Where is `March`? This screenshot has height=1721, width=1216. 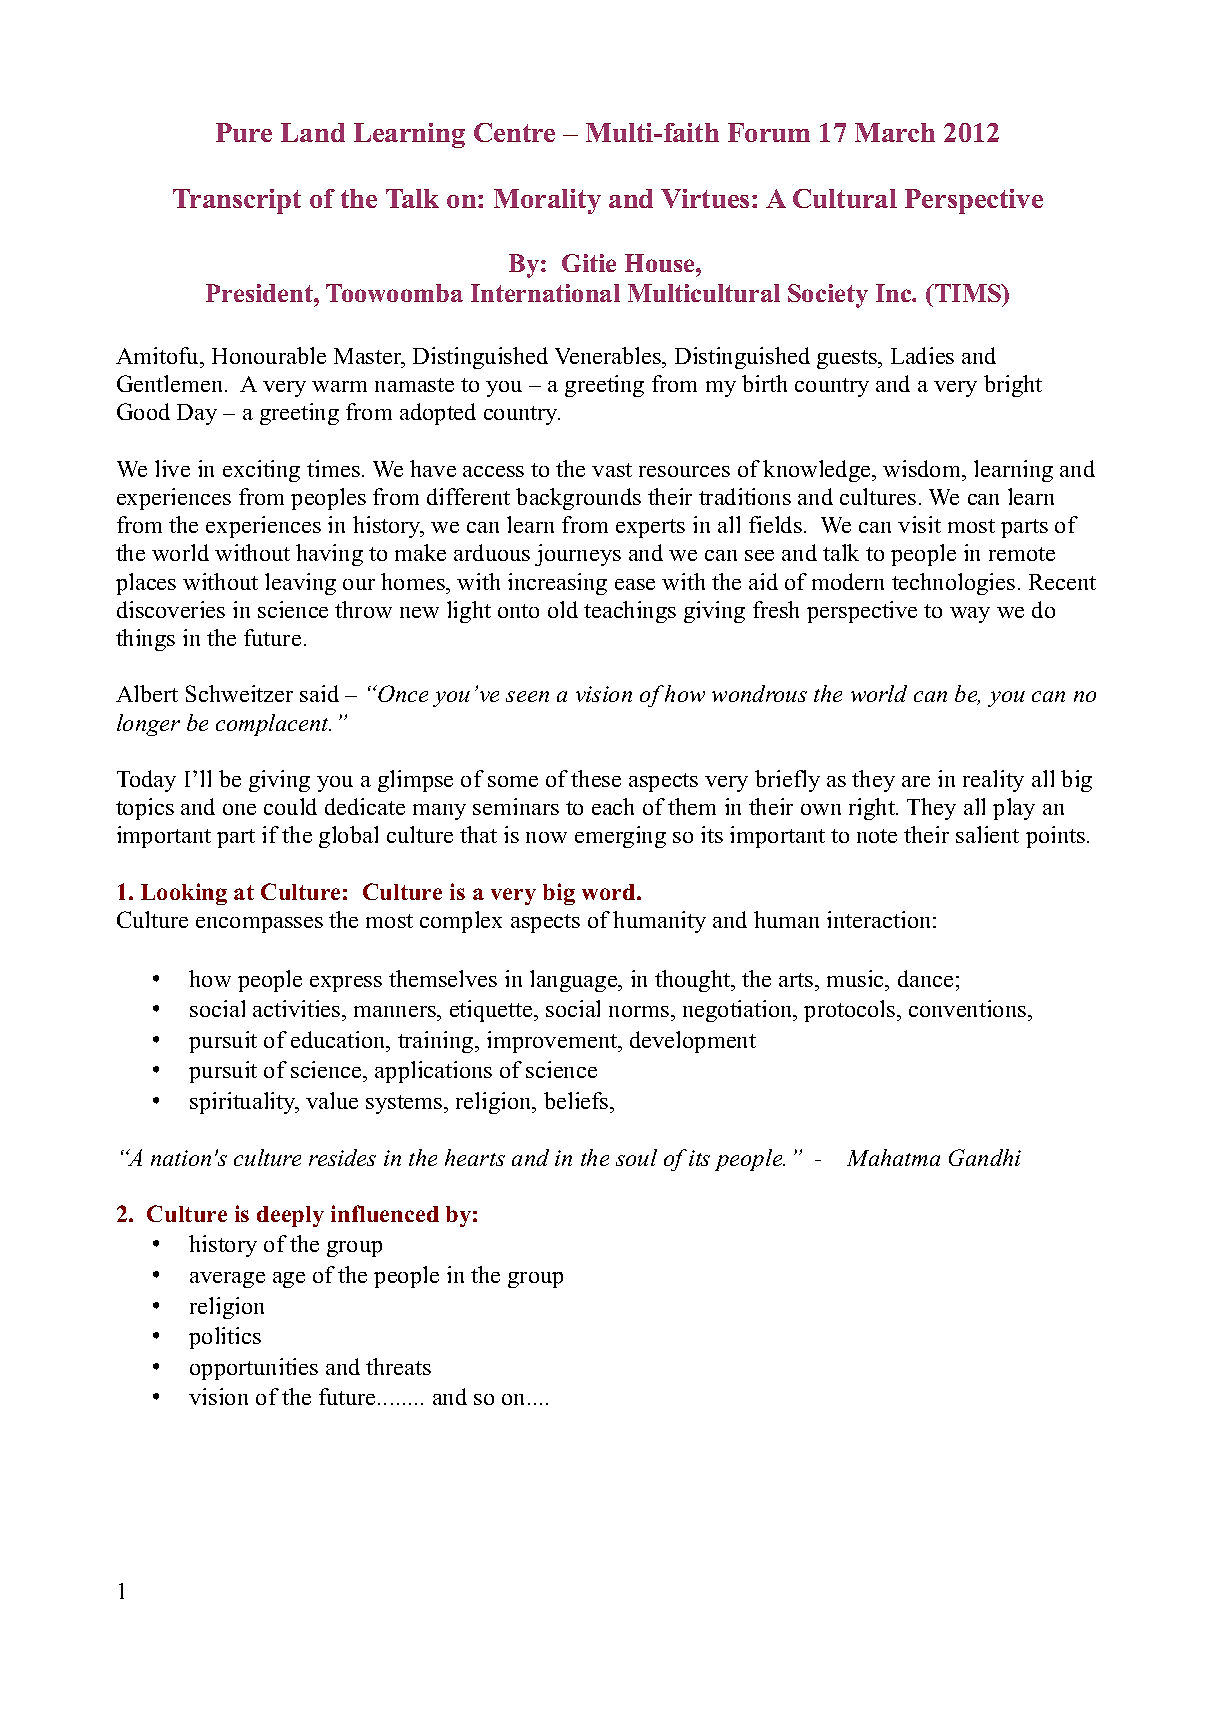
March is located at coordinates (895, 132).
